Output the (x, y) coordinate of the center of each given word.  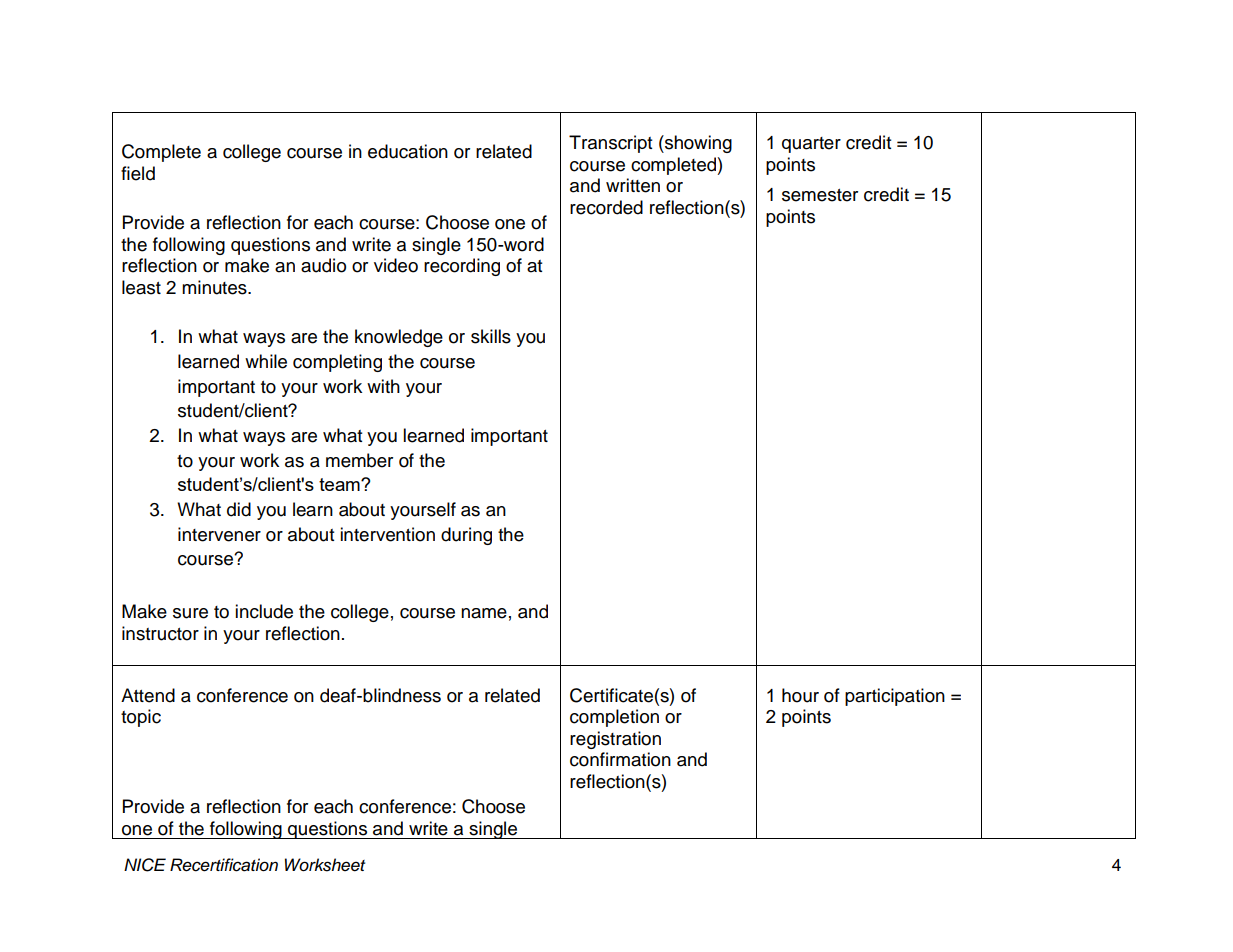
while (266, 361)
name (484, 613)
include (264, 611)
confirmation (620, 759)
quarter (811, 145)
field (138, 173)
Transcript (610, 144)
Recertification (224, 865)
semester (820, 195)
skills (491, 336)
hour (800, 695)
